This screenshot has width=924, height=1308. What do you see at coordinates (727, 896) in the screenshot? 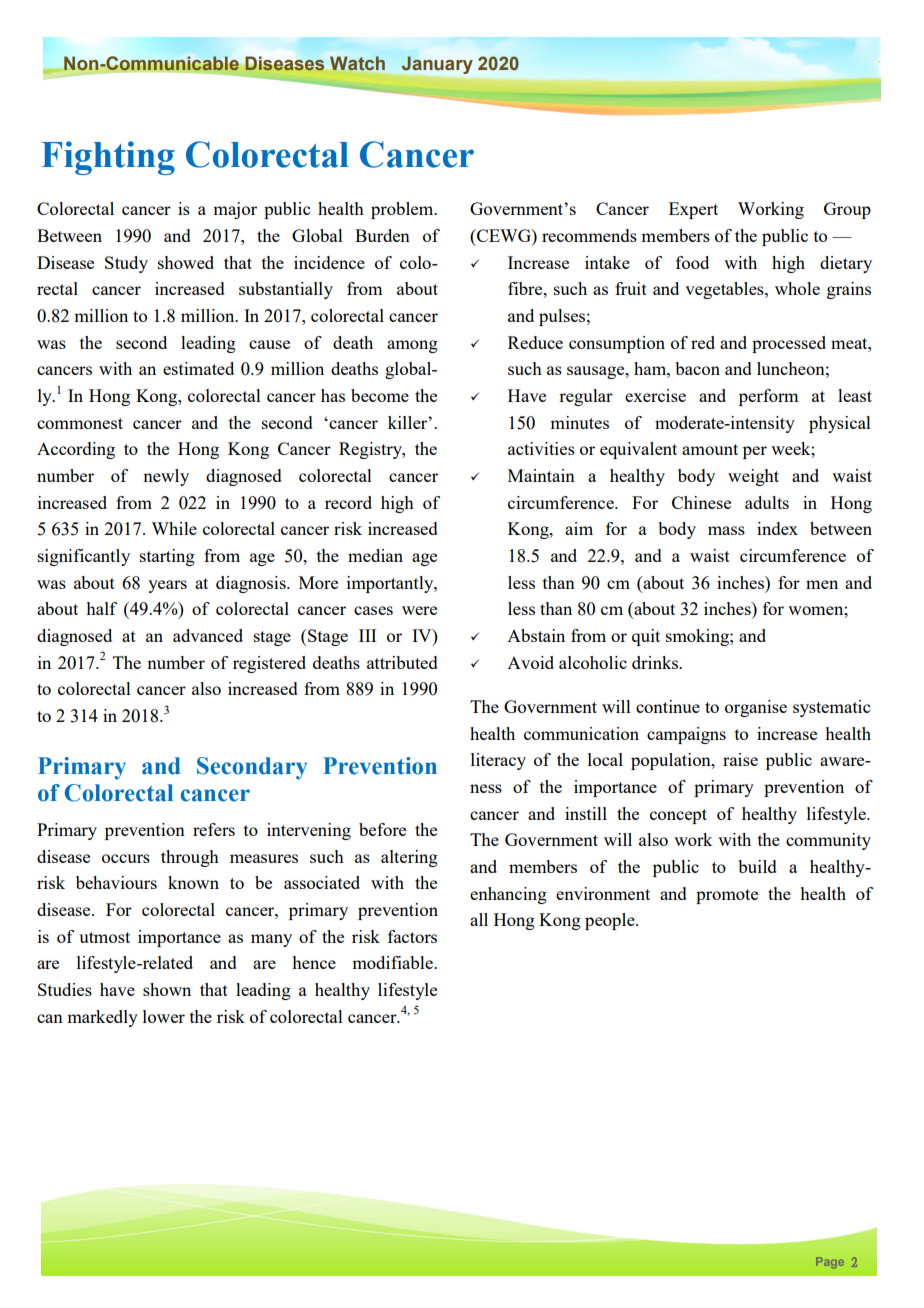
I see `promote` at bounding box center [727, 896].
